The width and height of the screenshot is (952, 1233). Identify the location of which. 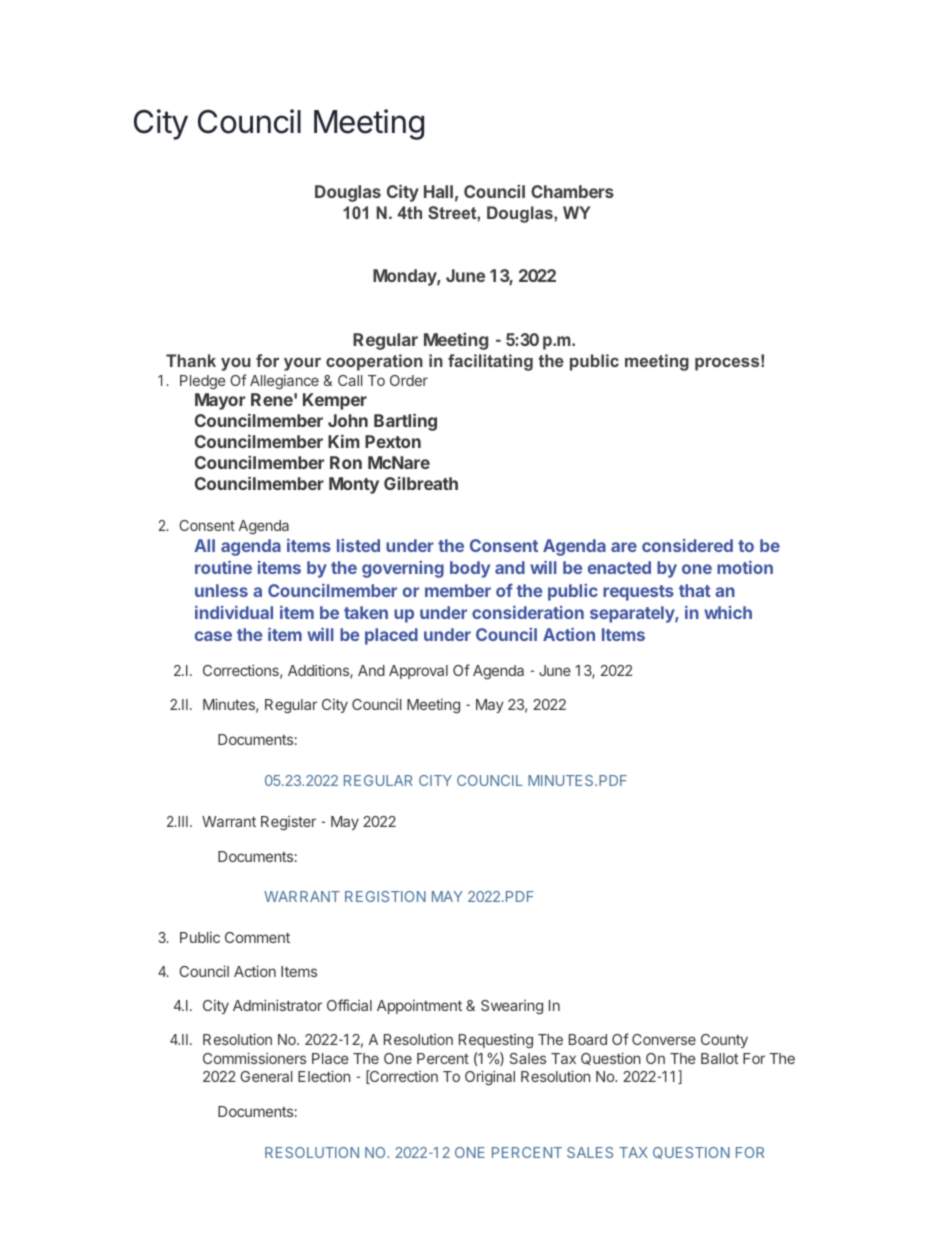
(728, 612).
